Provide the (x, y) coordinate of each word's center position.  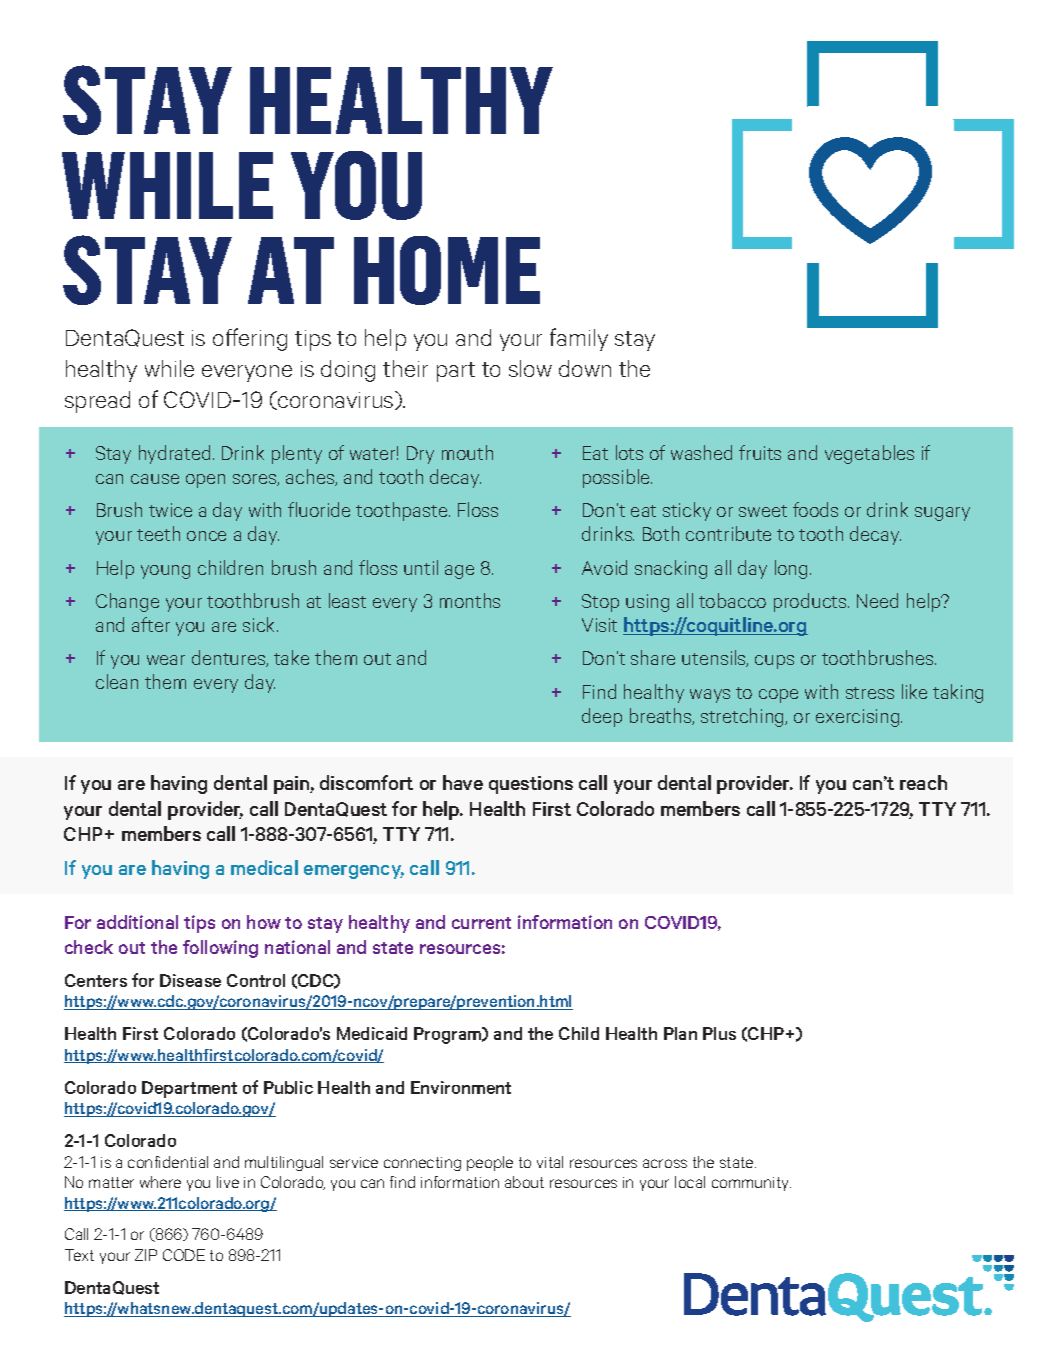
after (151, 624)
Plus (719, 1033)
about (524, 1182)
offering (250, 339)
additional (137, 922)
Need (877, 600)
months (470, 600)
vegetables (869, 454)
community (751, 1184)
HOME (447, 270)
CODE (184, 1255)
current (481, 923)
